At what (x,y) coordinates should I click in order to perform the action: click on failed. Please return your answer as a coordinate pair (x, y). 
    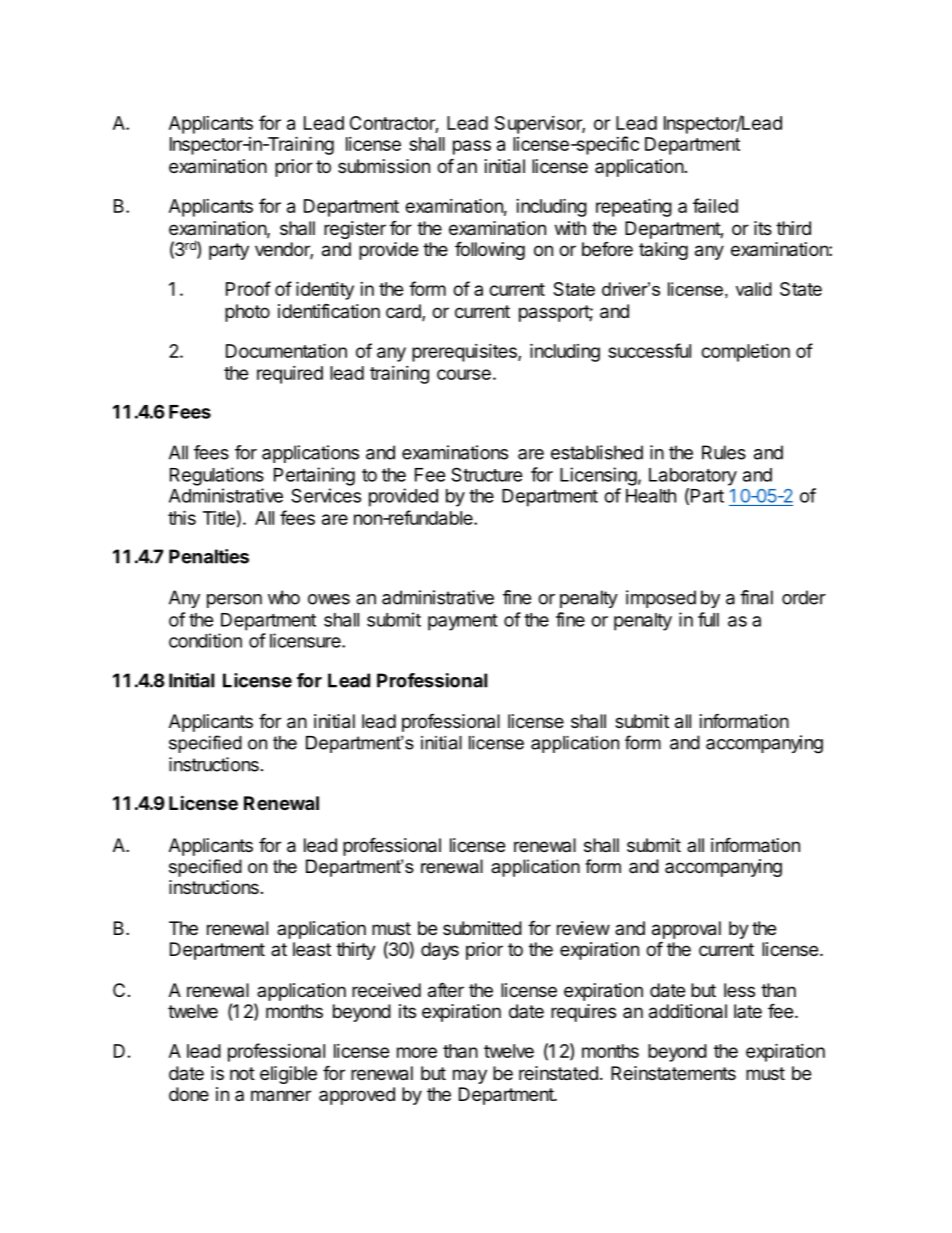
    Looking at the image, I should click on (715, 205).
